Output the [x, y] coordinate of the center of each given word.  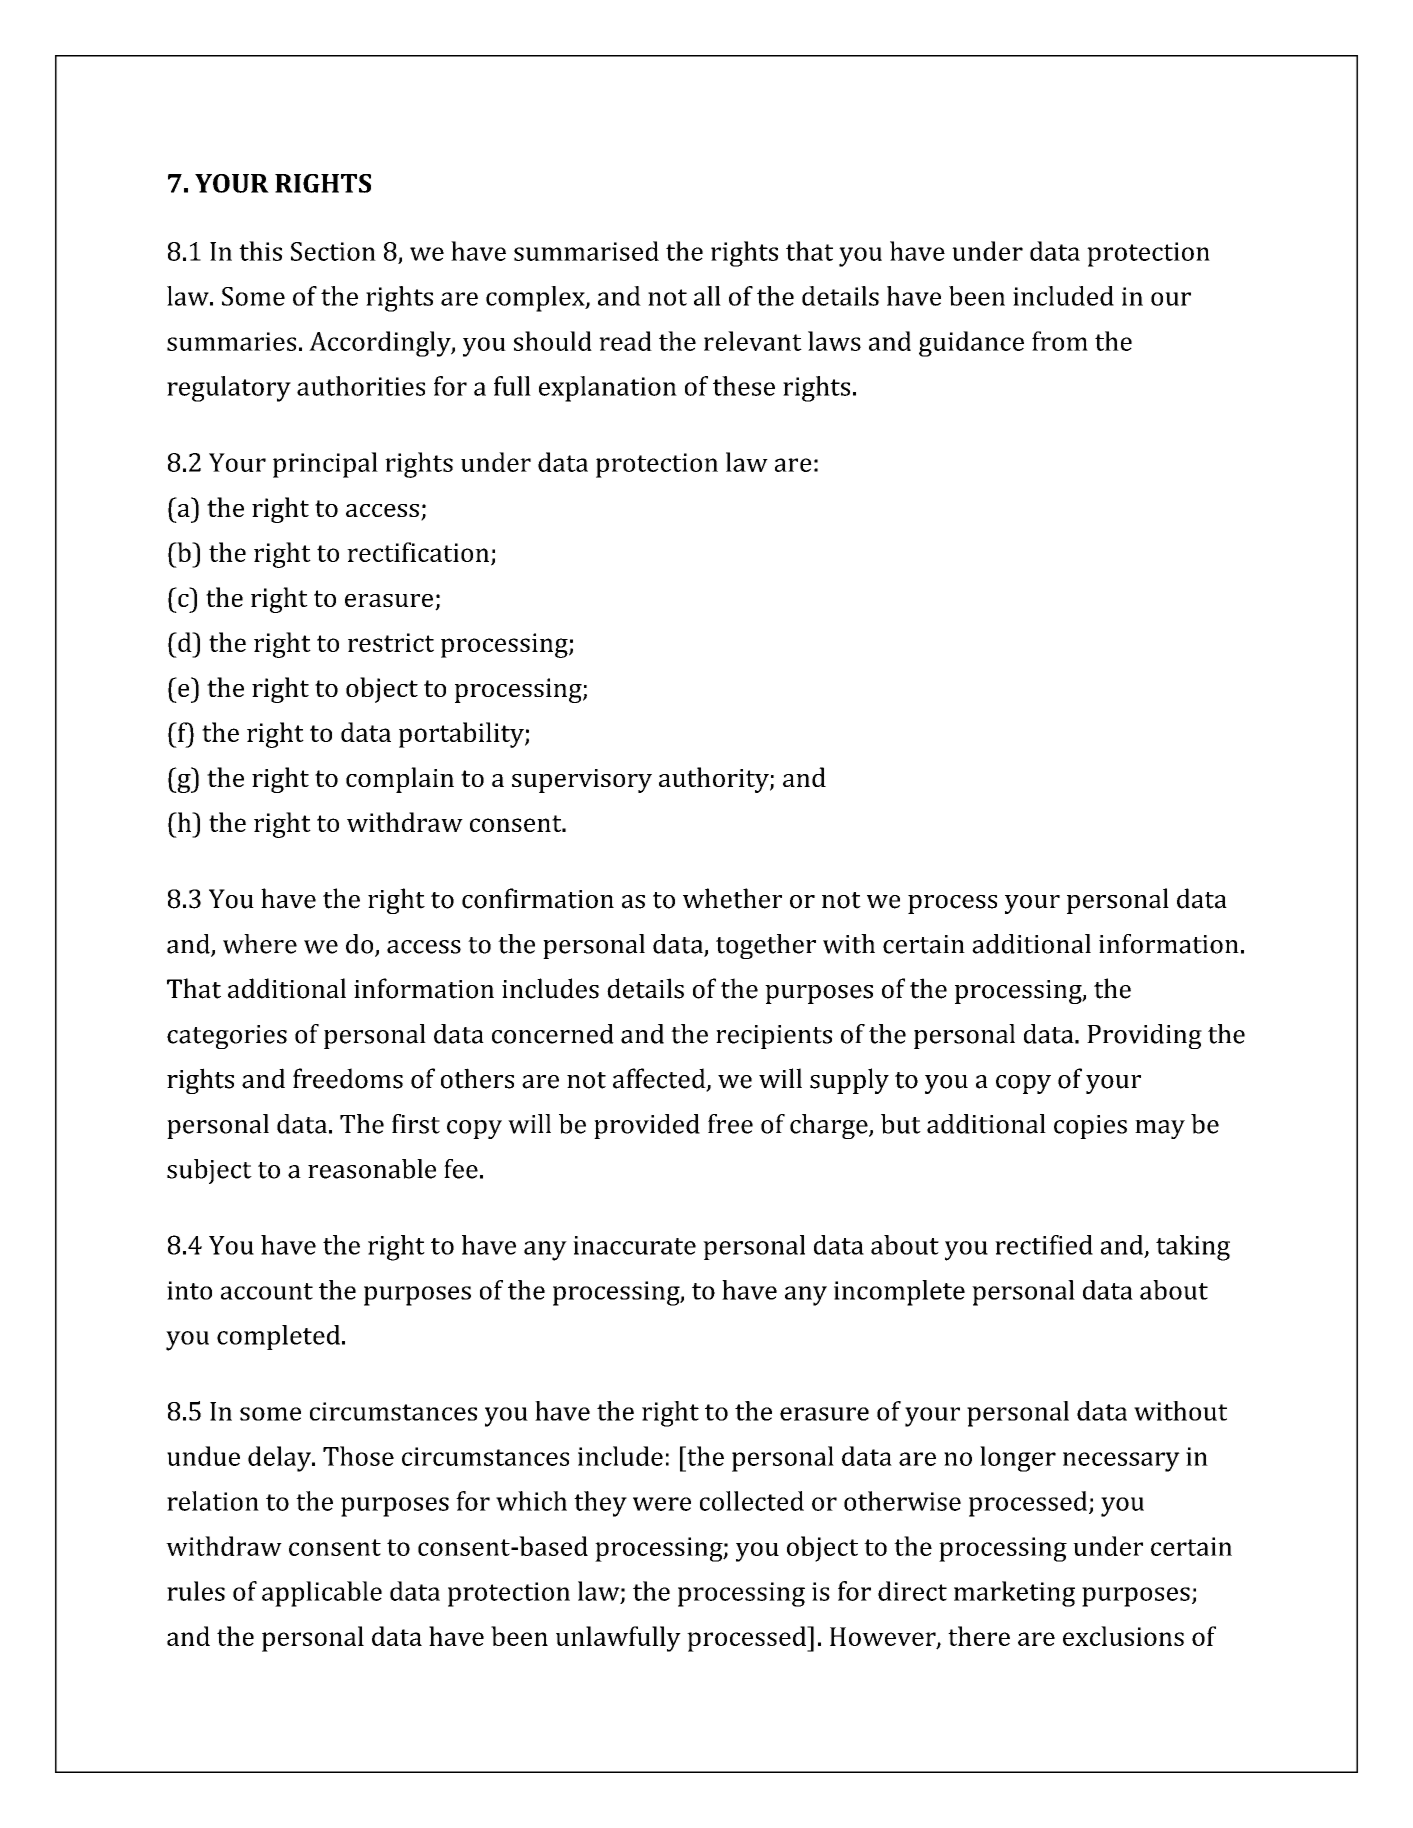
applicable [322, 1594]
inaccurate [634, 1245]
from [1060, 341]
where [260, 944]
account [267, 1291]
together [766, 946]
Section [333, 251]
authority [715, 780]
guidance [971, 344]
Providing [1144, 1036]
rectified [1044, 1245]
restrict [391, 642]
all [707, 296]
